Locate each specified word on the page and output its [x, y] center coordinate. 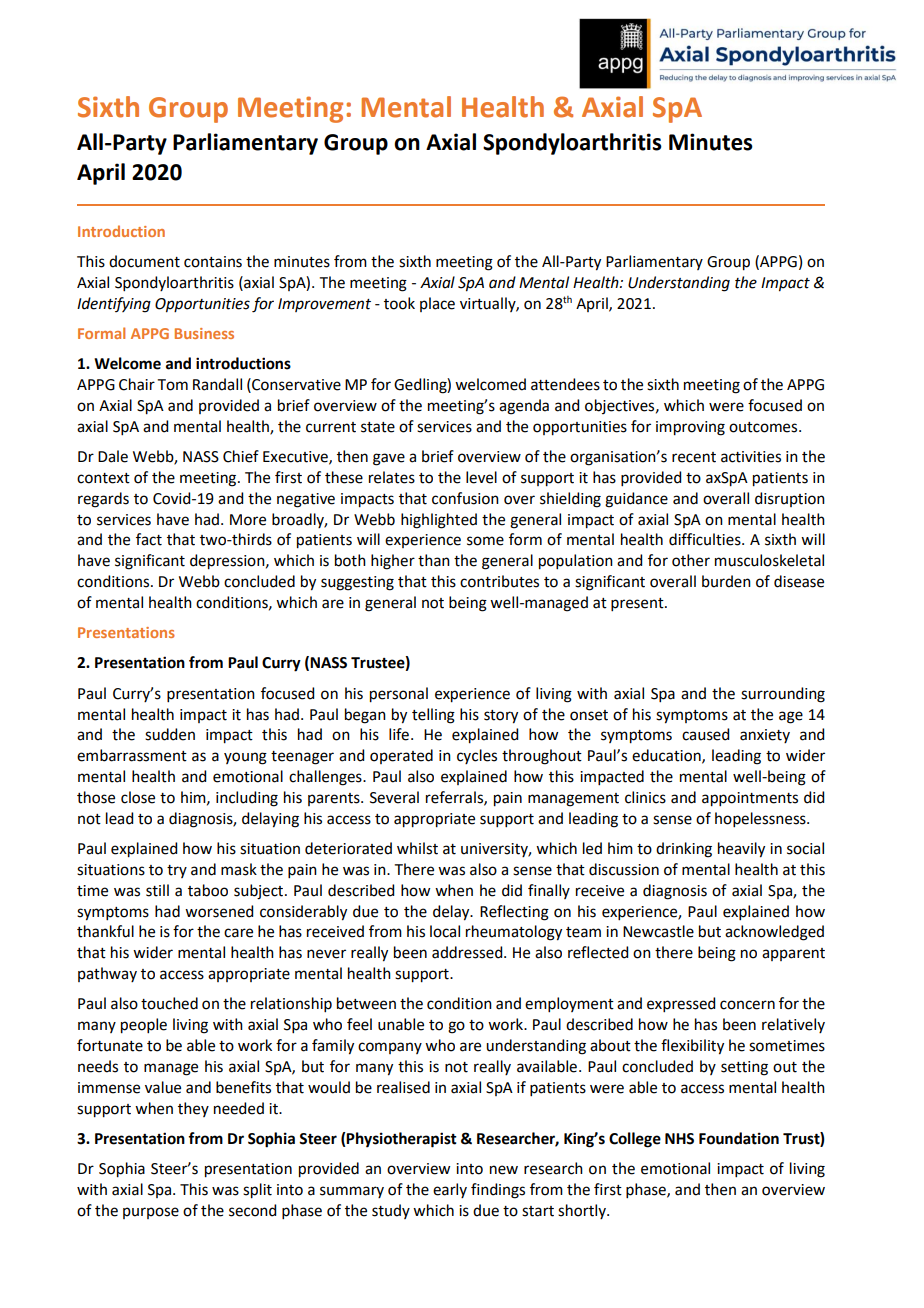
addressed [468, 952]
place [437, 304]
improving [690, 428]
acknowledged [774, 933]
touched [169, 1003]
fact [149, 539]
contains [213, 262]
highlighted [439, 521]
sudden [170, 734]
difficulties [706, 539]
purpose [151, 1213]
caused [705, 734]
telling [433, 716]
